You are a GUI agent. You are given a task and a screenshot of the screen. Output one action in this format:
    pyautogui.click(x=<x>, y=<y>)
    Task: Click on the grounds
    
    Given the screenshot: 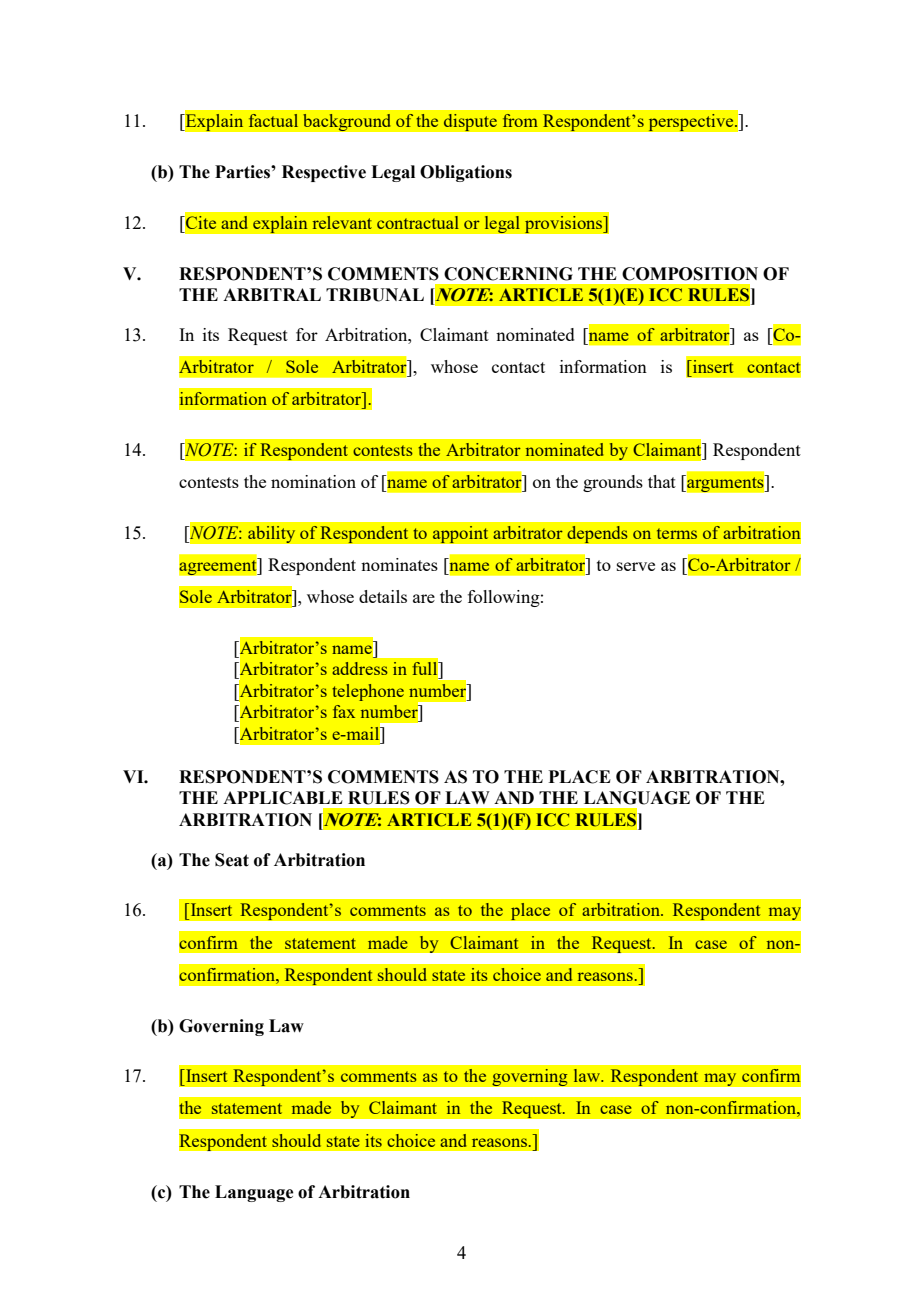 What is the action you would take?
    pyautogui.click(x=613, y=483)
